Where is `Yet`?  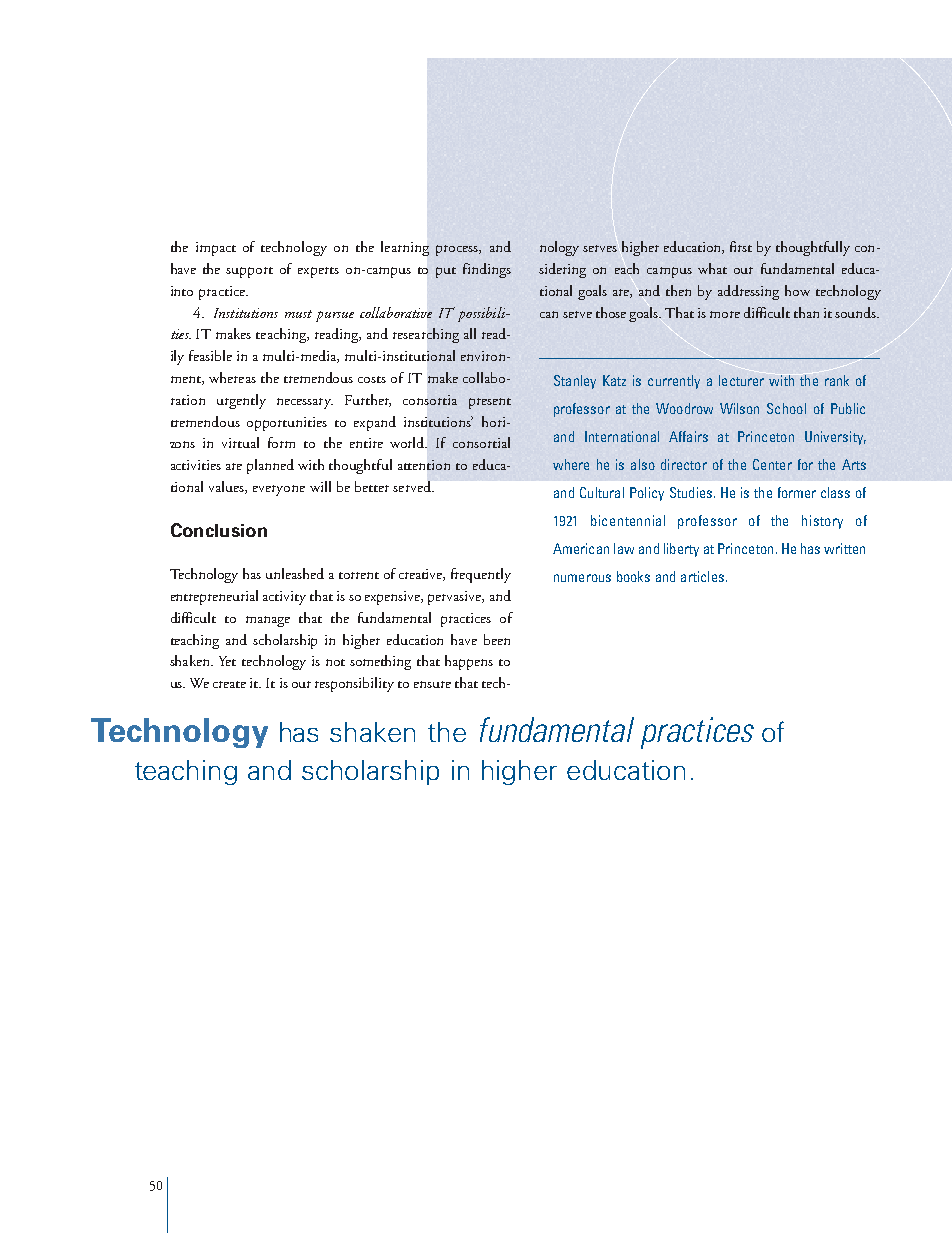
Yet is located at coordinates (227, 661).
